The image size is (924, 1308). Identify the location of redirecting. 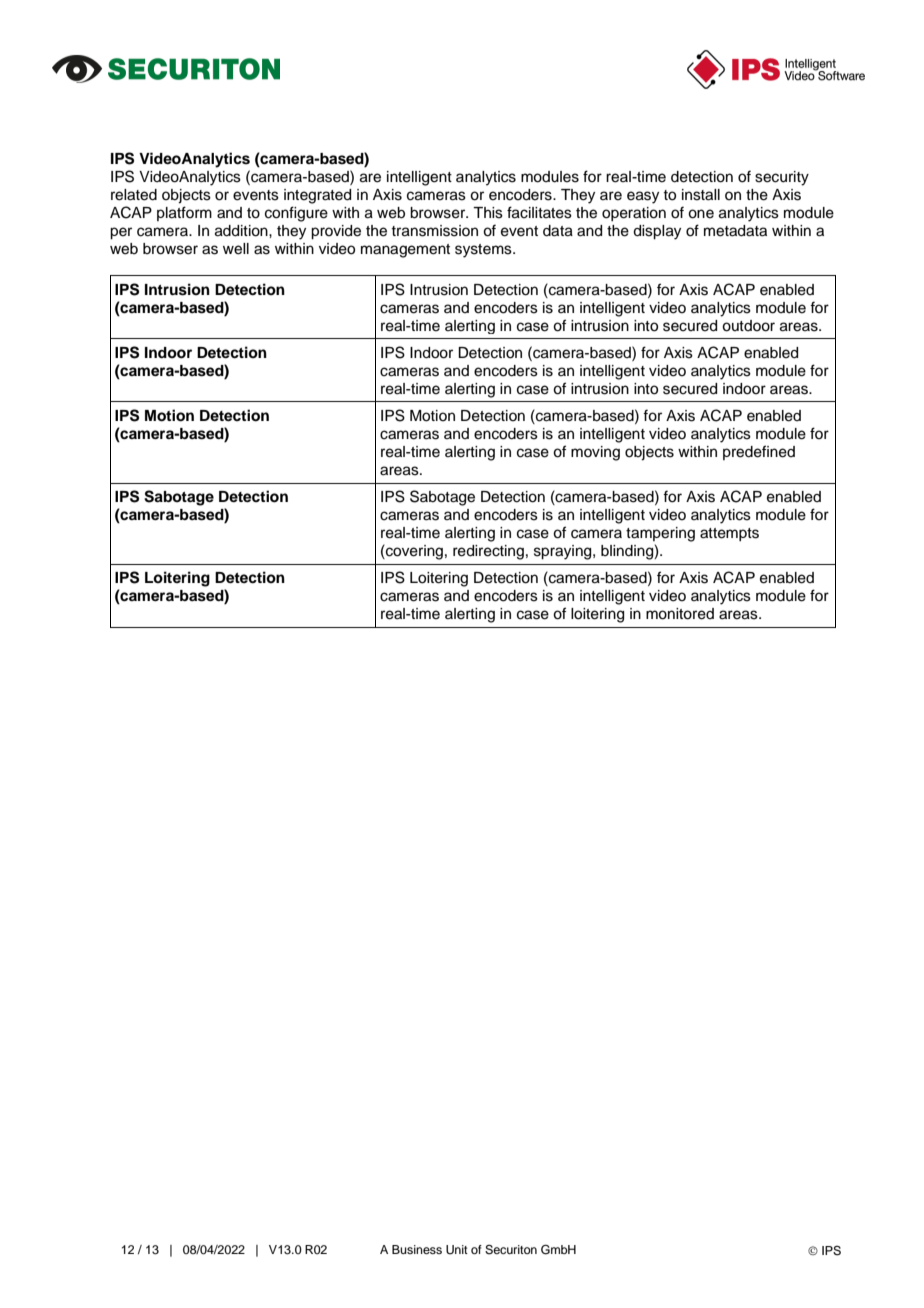
(488, 552).
